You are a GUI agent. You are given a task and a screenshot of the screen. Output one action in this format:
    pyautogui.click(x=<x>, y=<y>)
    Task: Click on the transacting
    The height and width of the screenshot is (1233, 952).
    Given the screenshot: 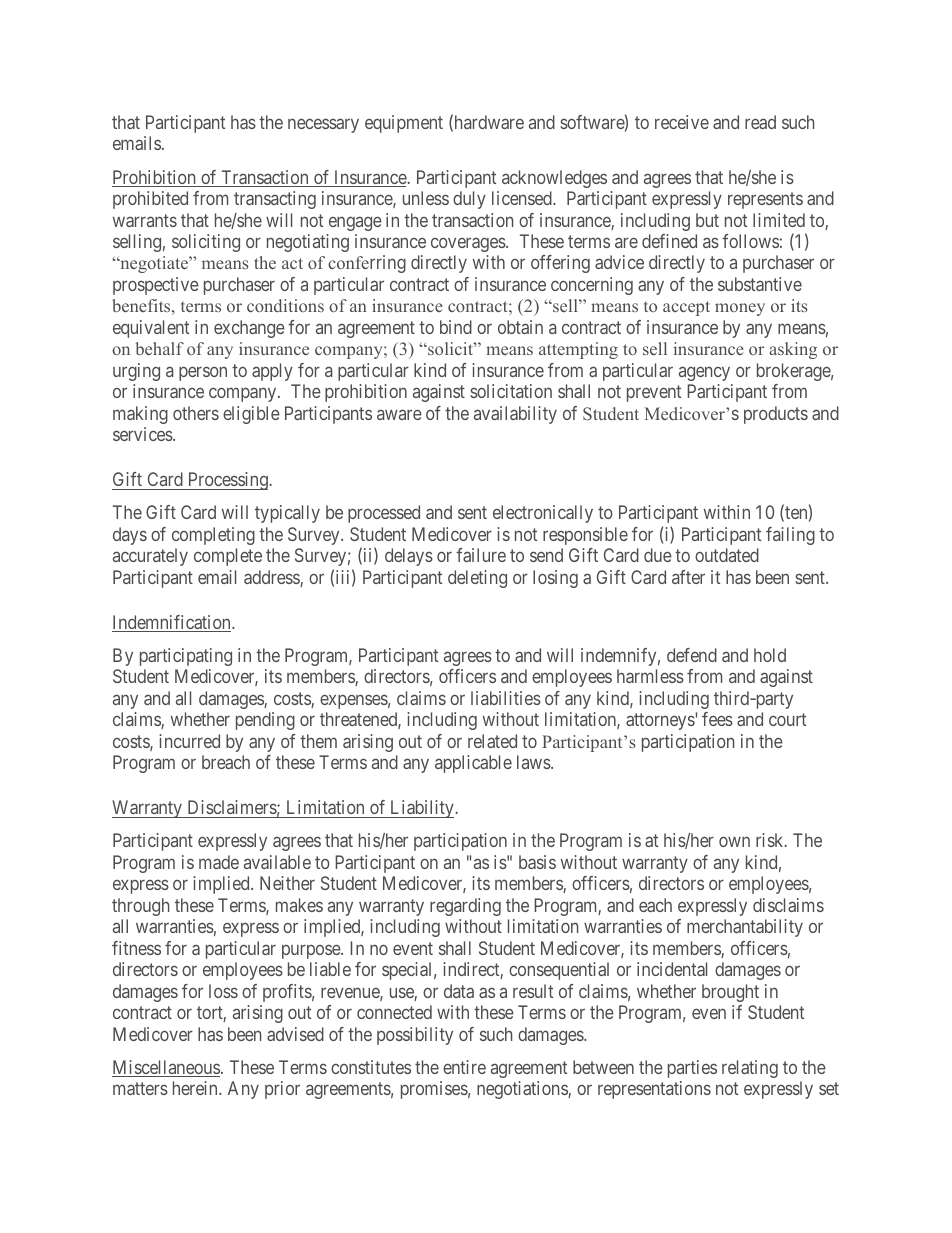 What is the action you would take?
    pyautogui.click(x=275, y=200)
